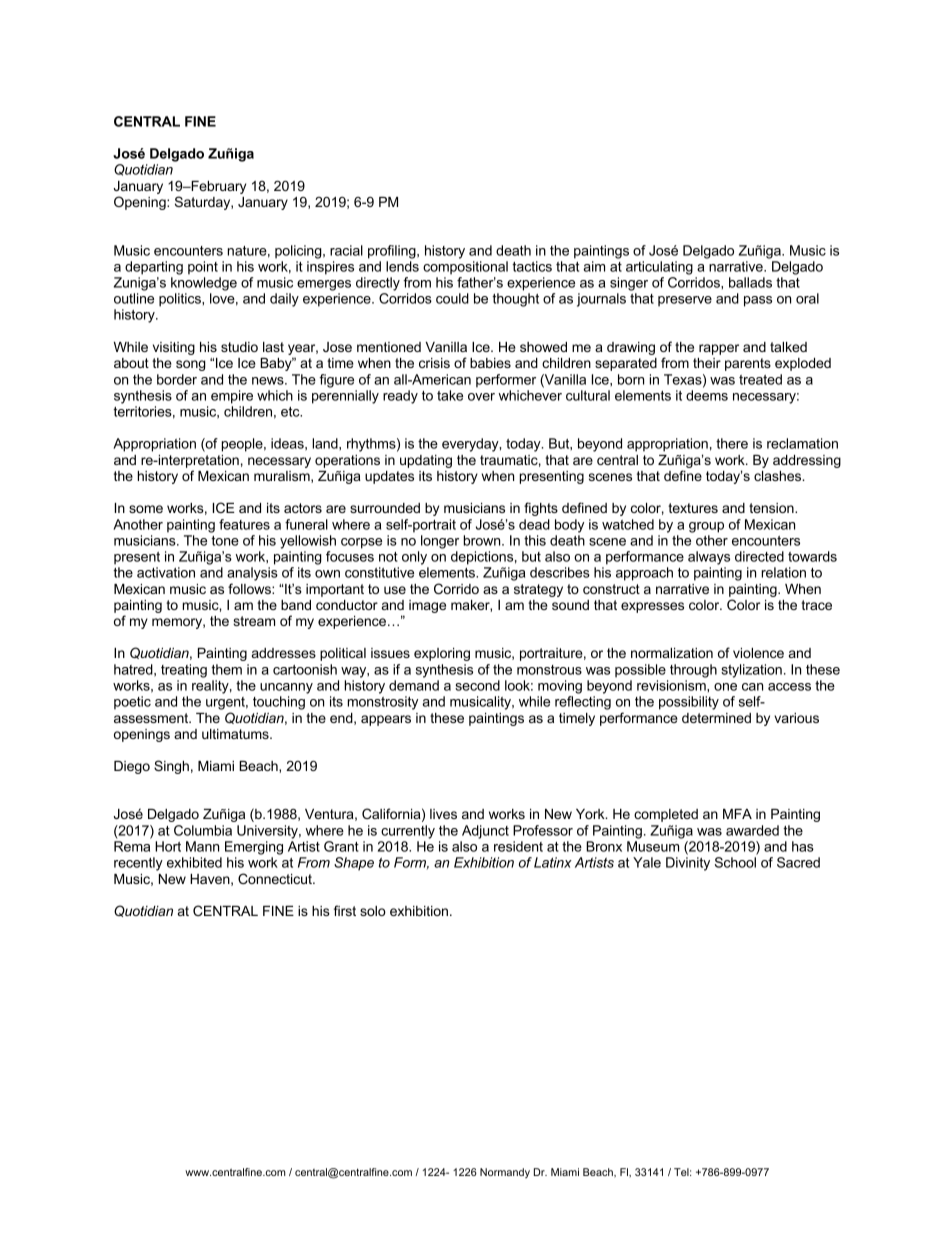 Image resolution: width=952 pixels, height=1233 pixels. Describe the element at coordinates (505, 1173) in the image. I see `Normandy` at that location.
